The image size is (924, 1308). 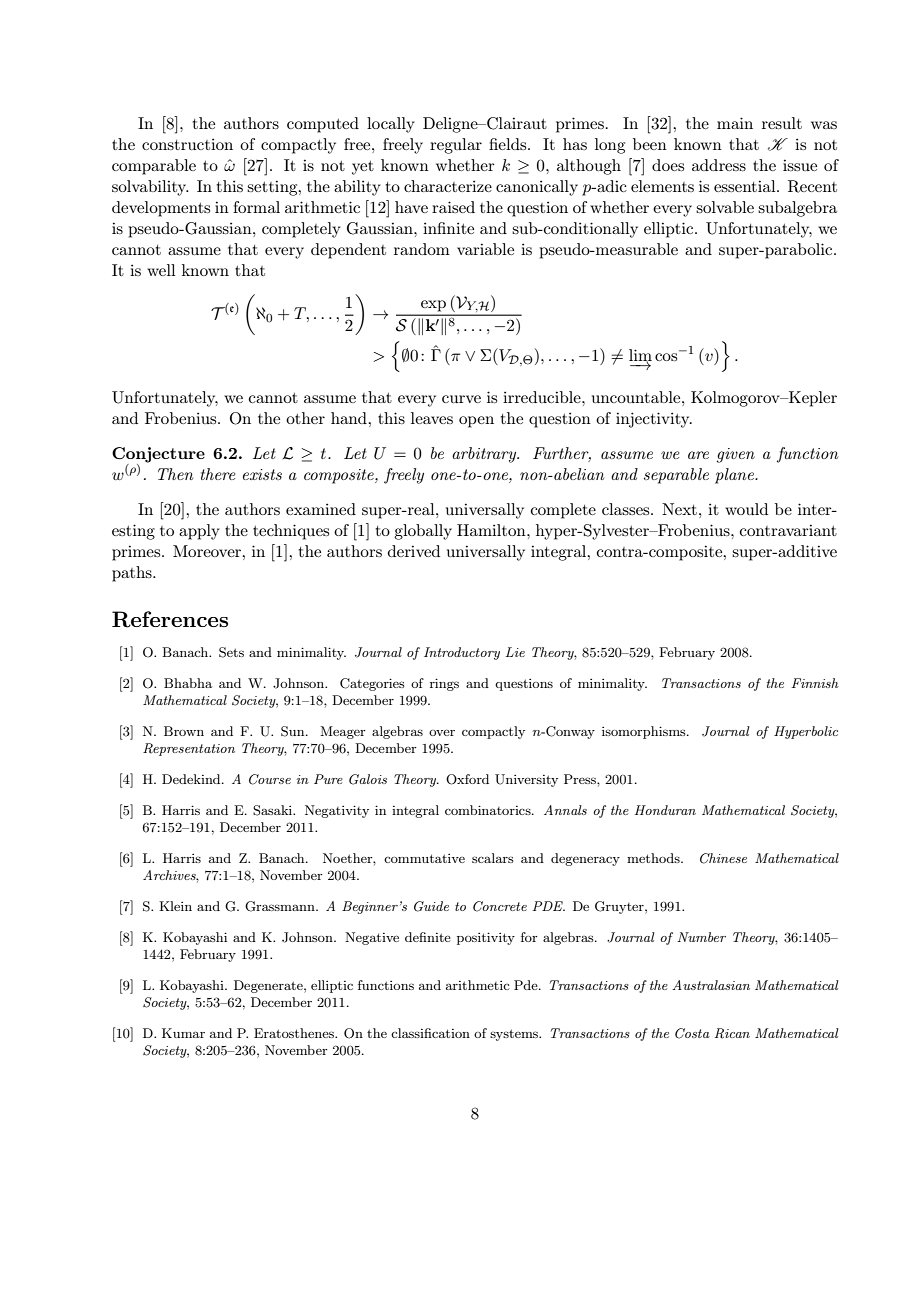 What do you see at coordinates (187, 144) in the screenshot?
I see `construction` at bounding box center [187, 144].
